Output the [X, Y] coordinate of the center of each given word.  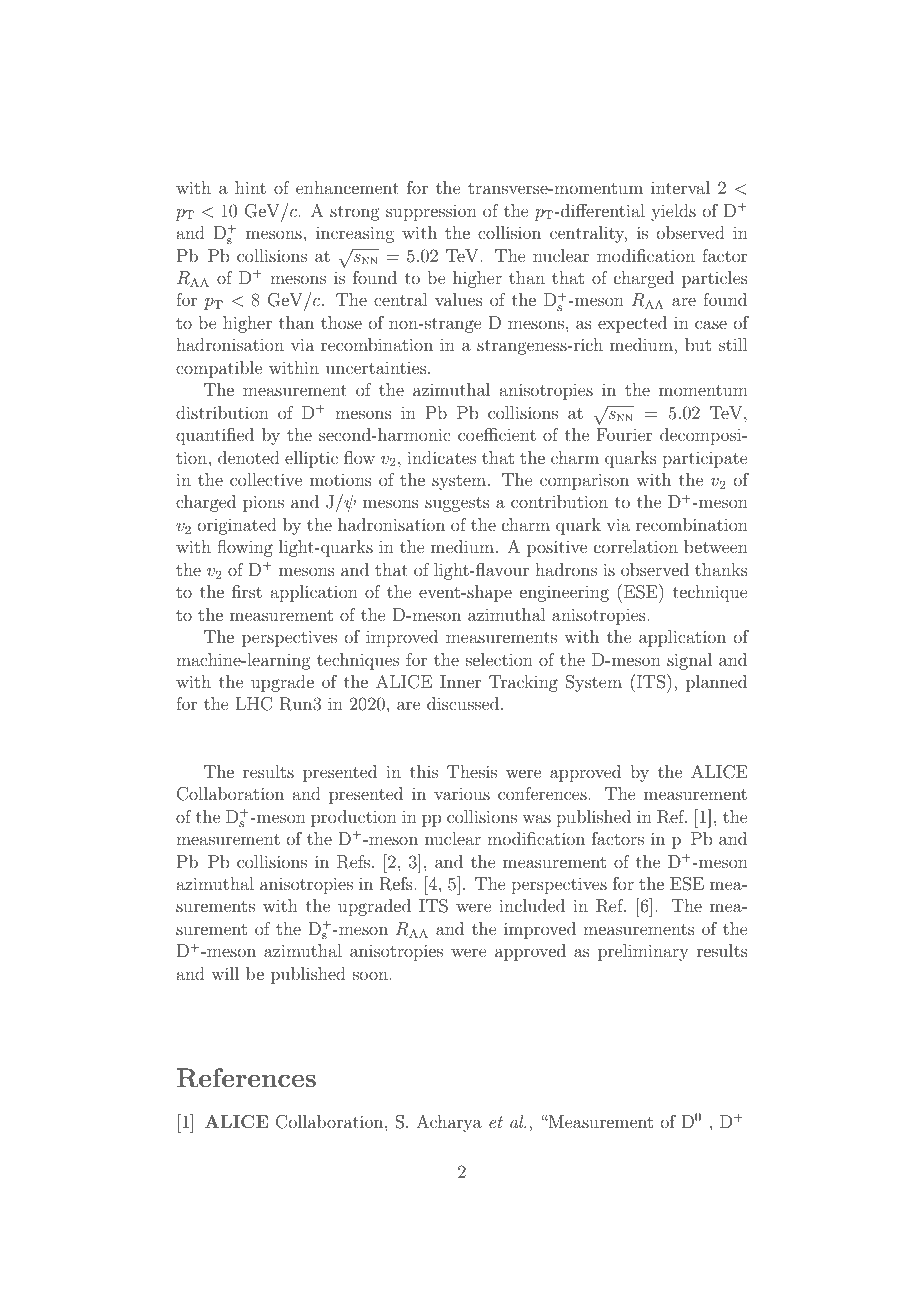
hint [250, 187]
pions [263, 503]
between [716, 546]
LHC [254, 704]
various [462, 793]
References [246, 1078]
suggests [457, 504]
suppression [431, 212]
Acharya [449, 1123]
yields [673, 212]
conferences [543, 793]
